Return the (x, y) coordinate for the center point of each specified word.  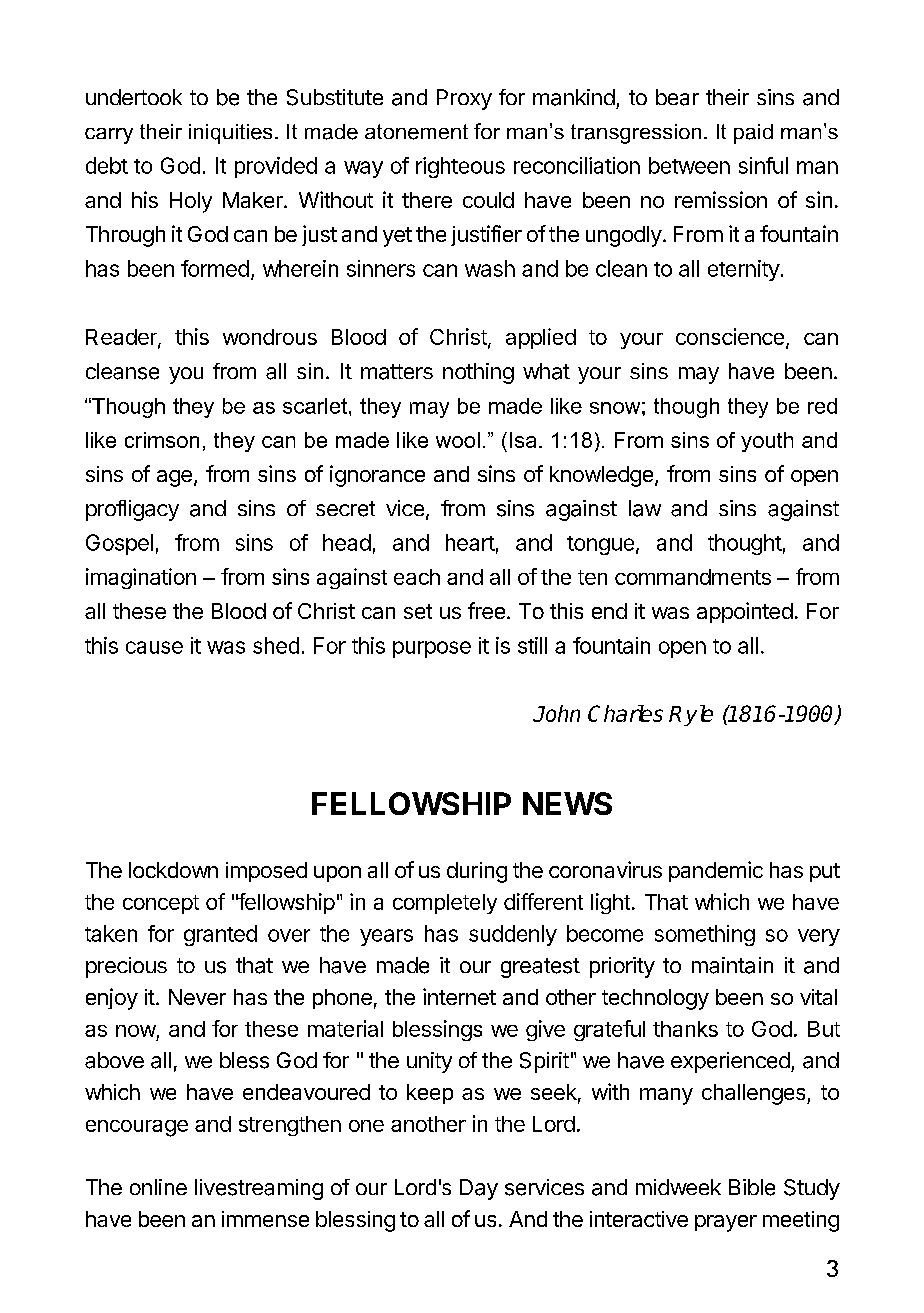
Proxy (464, 99)
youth (767, 442)
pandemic (716, 871)
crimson (162, 440)
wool (458, 440)
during (477, 872)
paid (753, 134)
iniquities (230, 134)
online (158, 1187)
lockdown (173, 870)
